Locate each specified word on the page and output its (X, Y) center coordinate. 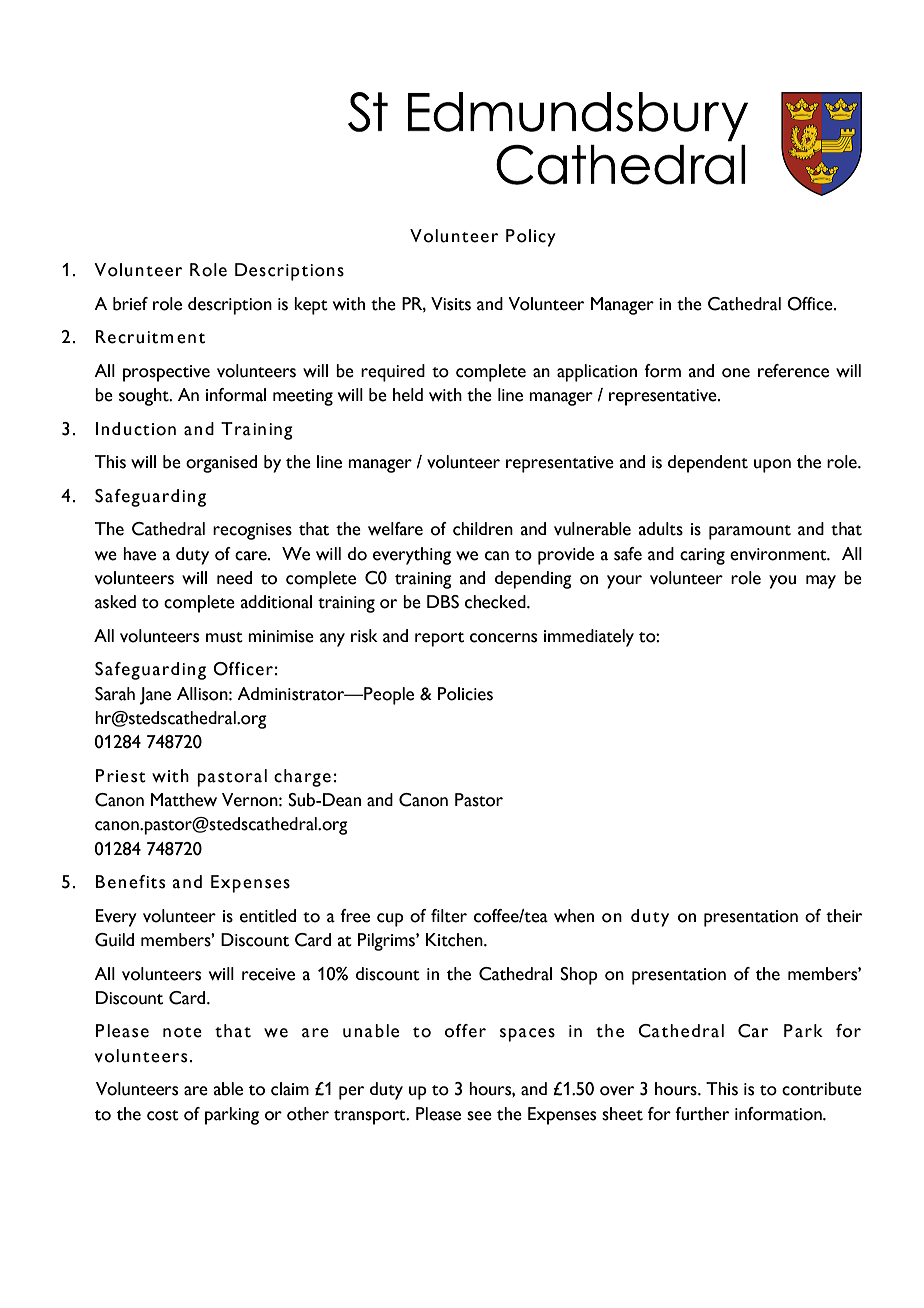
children (483, 529)
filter (449, 916)
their (844, 916)
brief (130, 304)
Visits (451, 304)
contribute (822, 1089)
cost (163, 1115)
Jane (155, 696)
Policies (465, 694)
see (479, 1116)
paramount (750, 532)
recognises (252, 531)
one (736, 373)
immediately (589, 638)
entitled (268, 916)
